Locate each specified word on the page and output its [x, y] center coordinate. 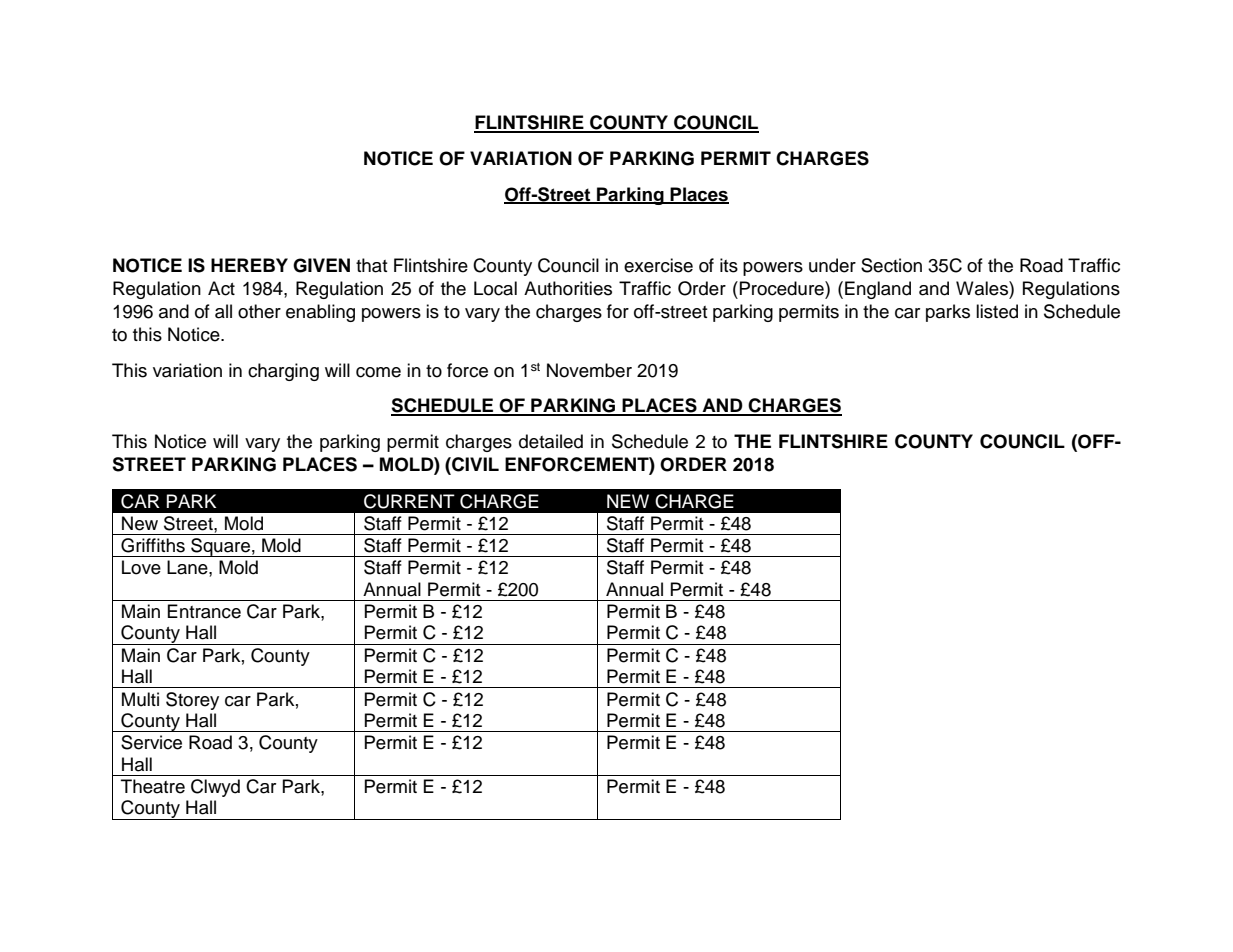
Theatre [153, 786]
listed [997, 311]
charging [283, 372]
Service [151, 742]
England [878, 290]
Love [141, 567]
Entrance [204, 611]
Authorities [568, 288]
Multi [140, 699]
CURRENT [409, 501]
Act [221, 288]
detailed [551, 441]
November [589, 370]
